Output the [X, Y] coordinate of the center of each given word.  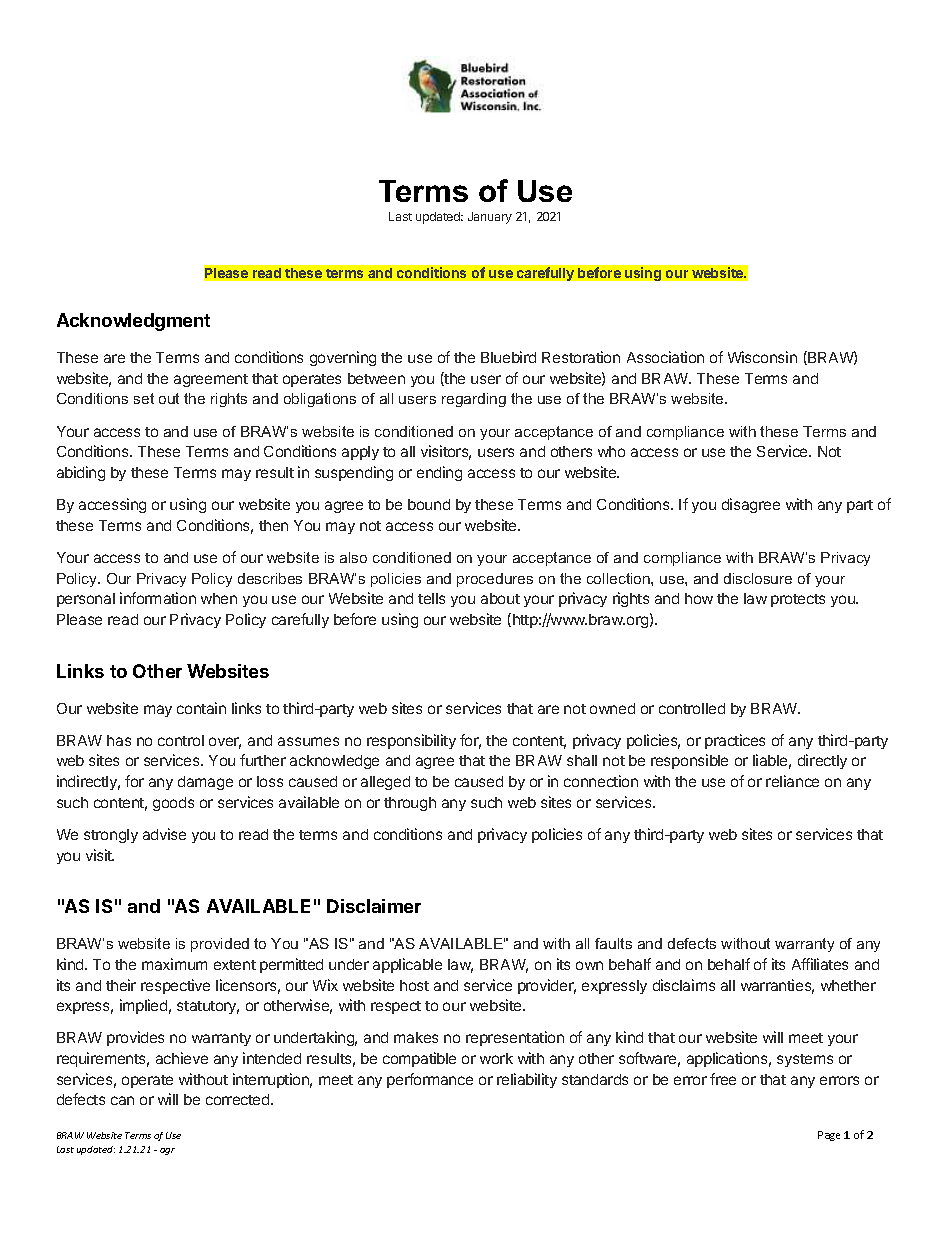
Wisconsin [762, 357]
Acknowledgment [133, 322]
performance [430, 1080]
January [490, 218]
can [122, 1100]
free [723, 1079]
